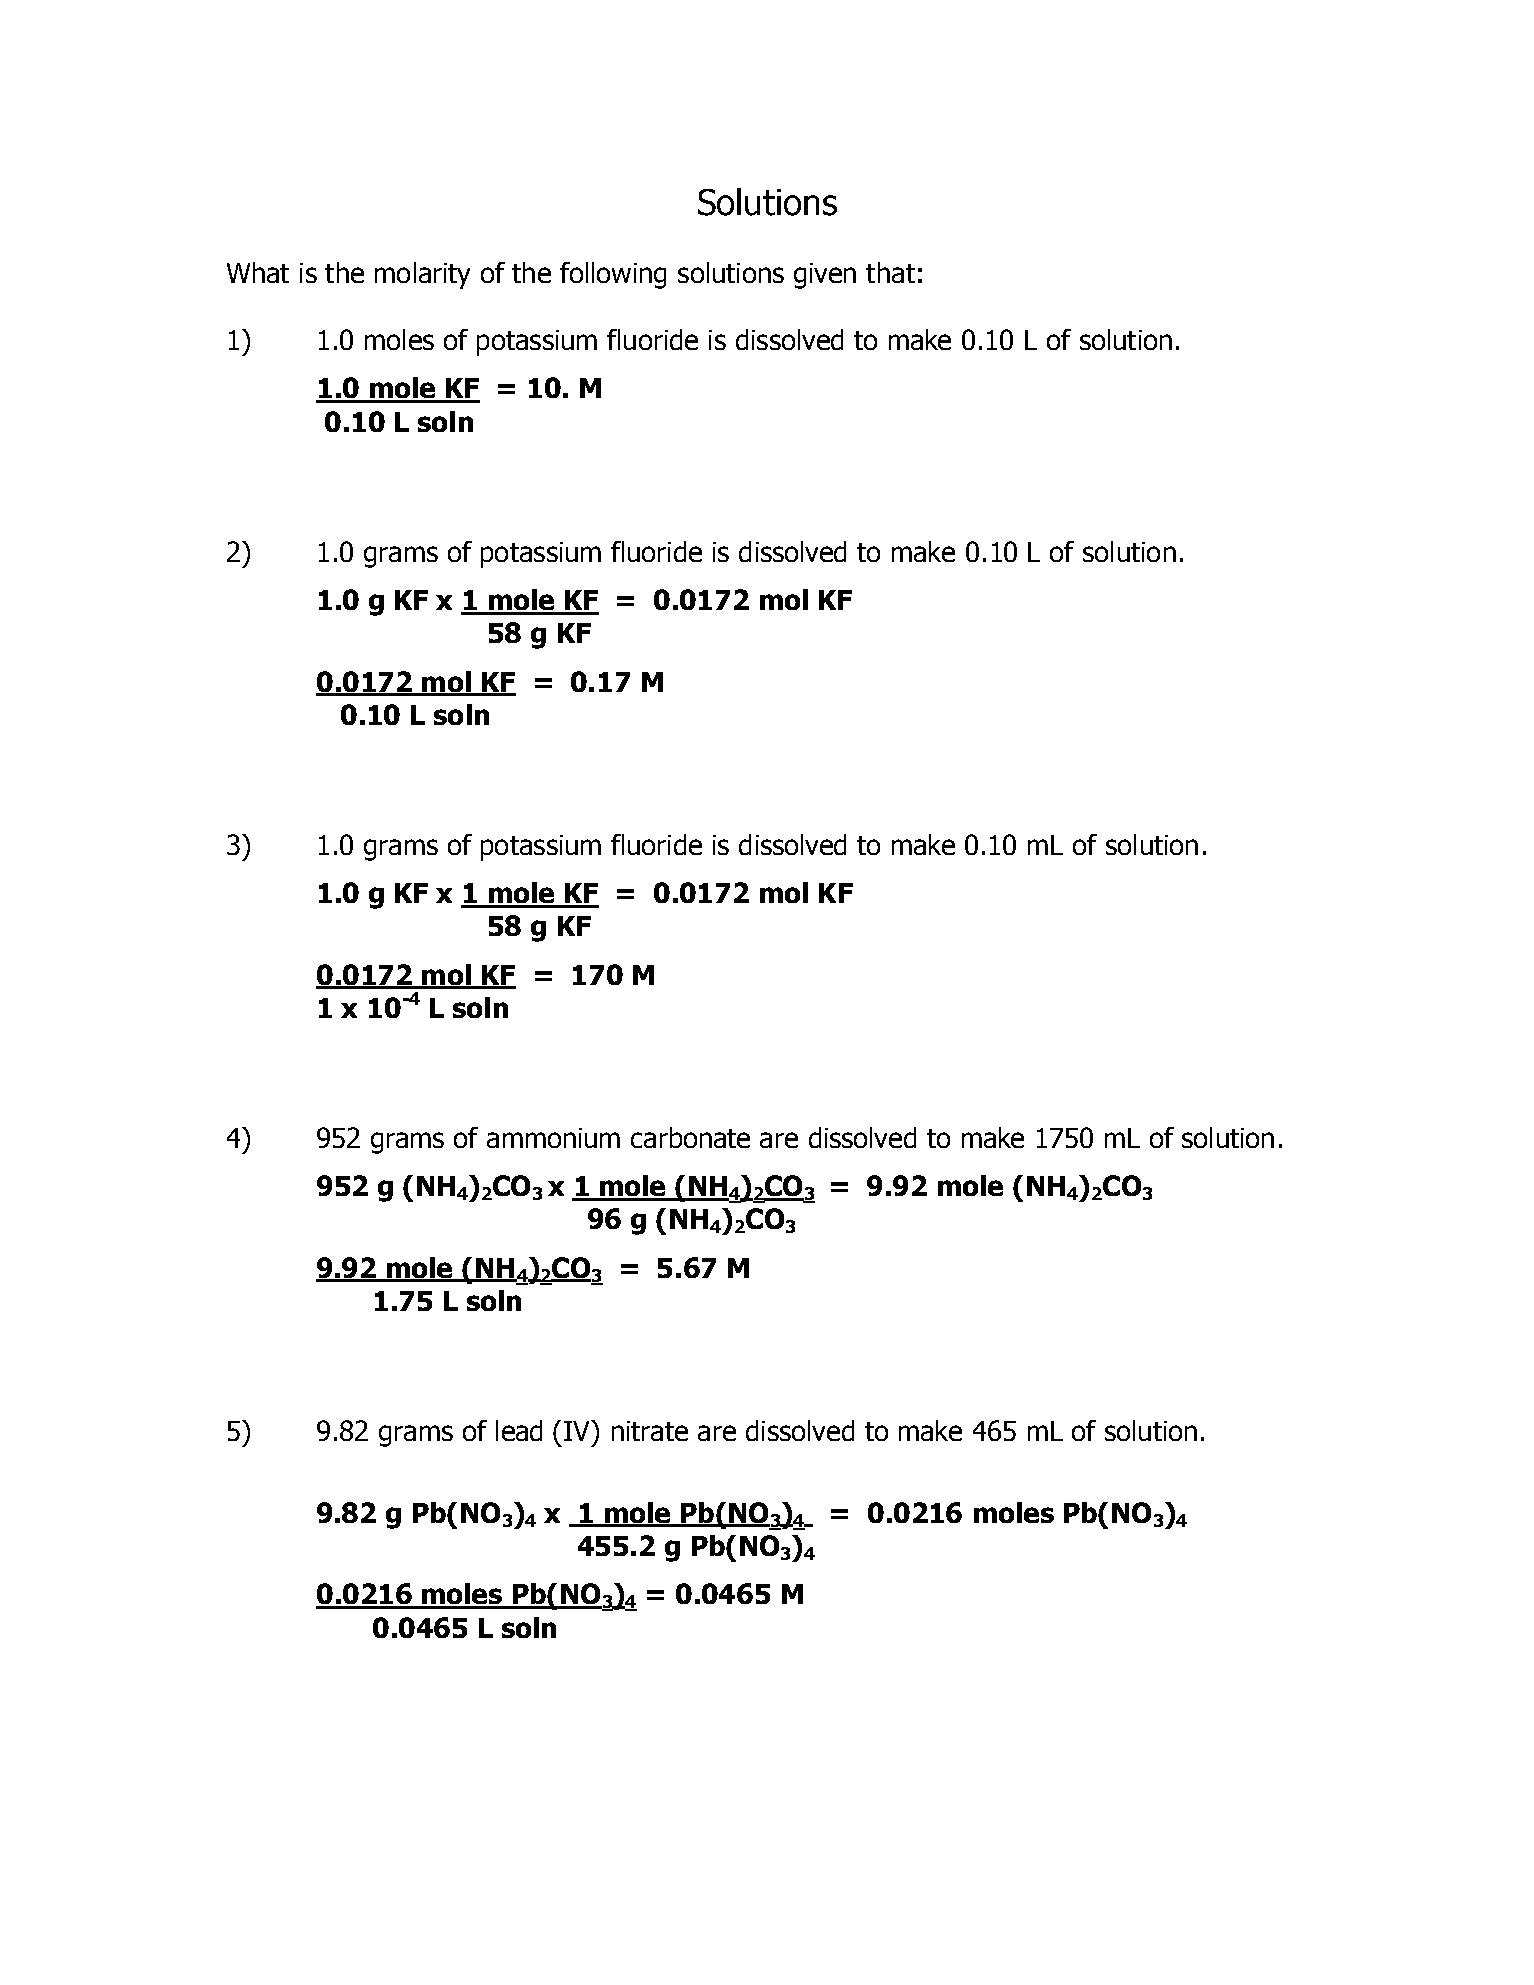 Image resolution: width=1534 pixels, height=1985 pixels. Describe the element at coordinates (890, 272) in the document. I see `that` at that location.
